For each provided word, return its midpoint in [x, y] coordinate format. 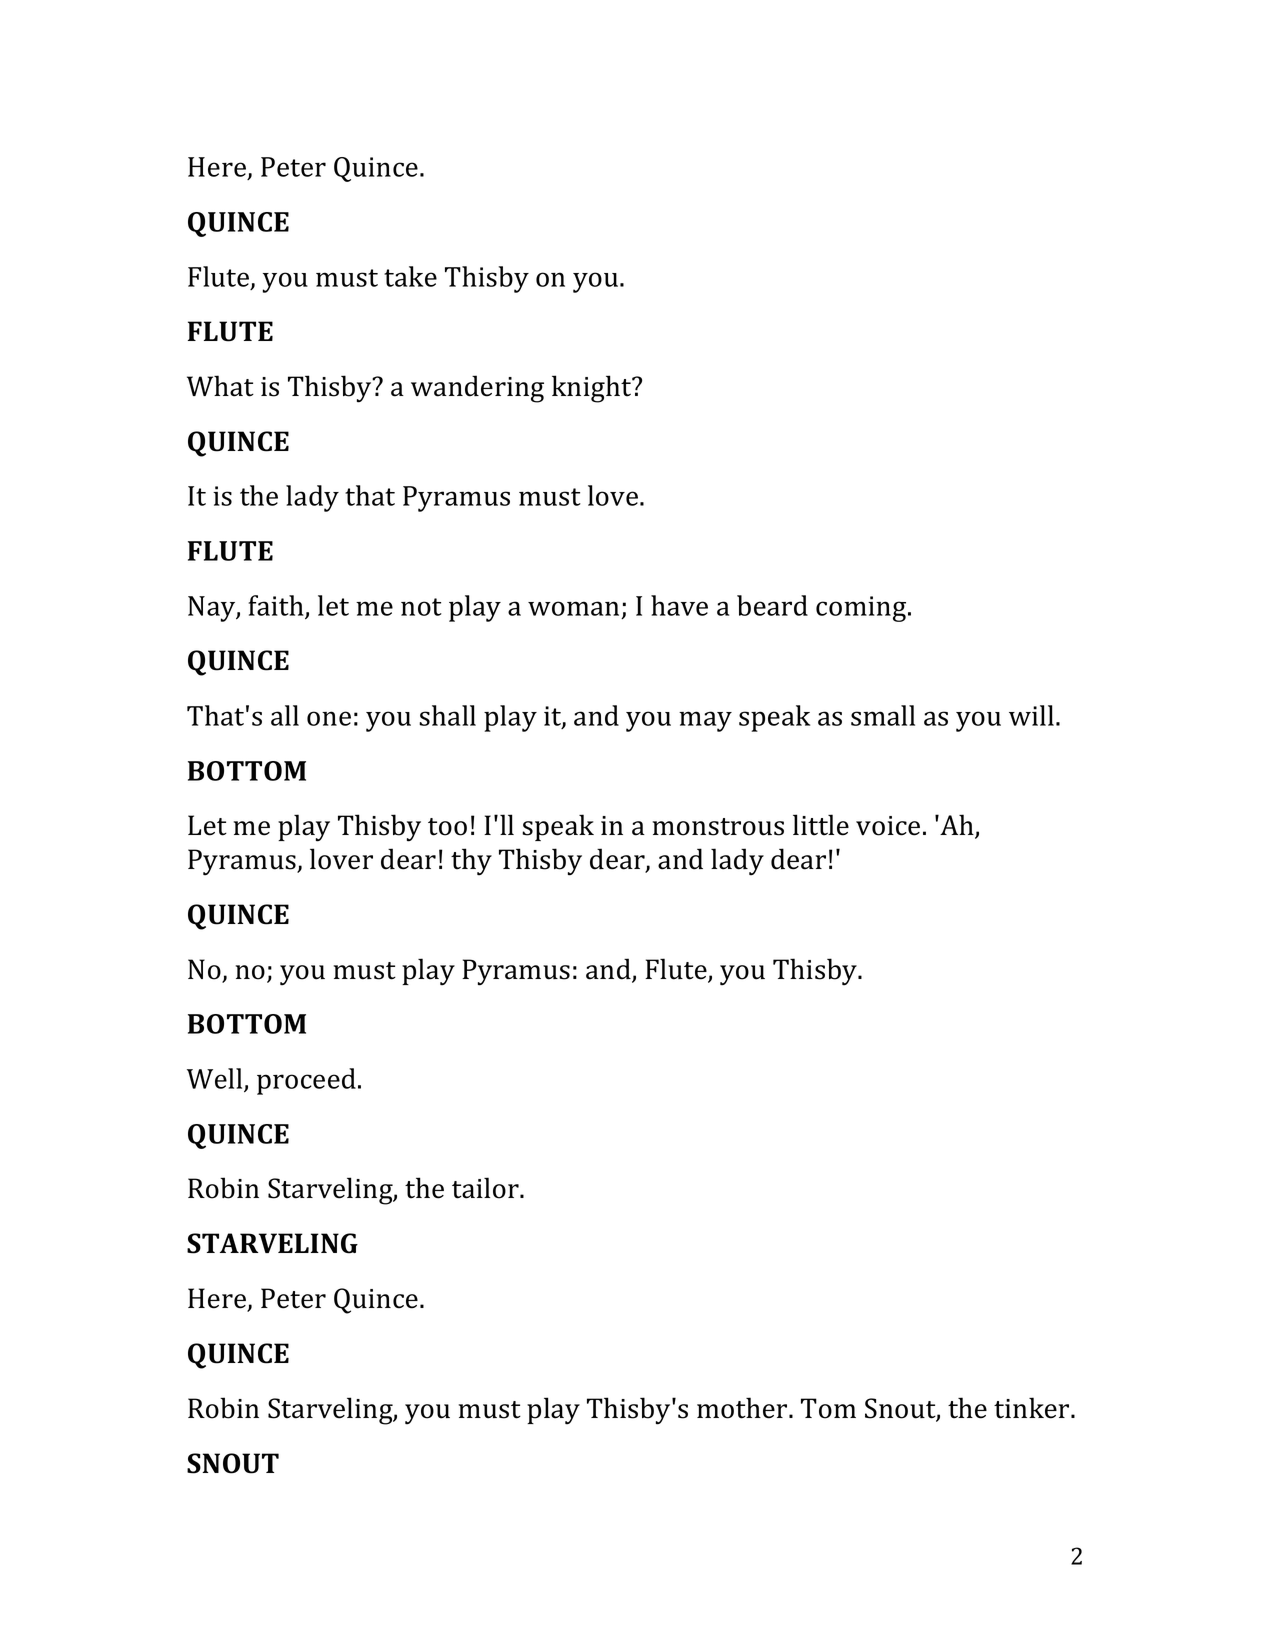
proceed [306, 1081]
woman [573, 608]
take [410, 276]
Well [216, 1079]
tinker [1033, 1408]
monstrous [718, 827]
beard [772, 605]
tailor [486, 1188]
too [447, 827]
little [821, 825]
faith [277, 606]
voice [888, 826]
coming [862, 609]
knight [593, 389]
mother [743, 1408]
